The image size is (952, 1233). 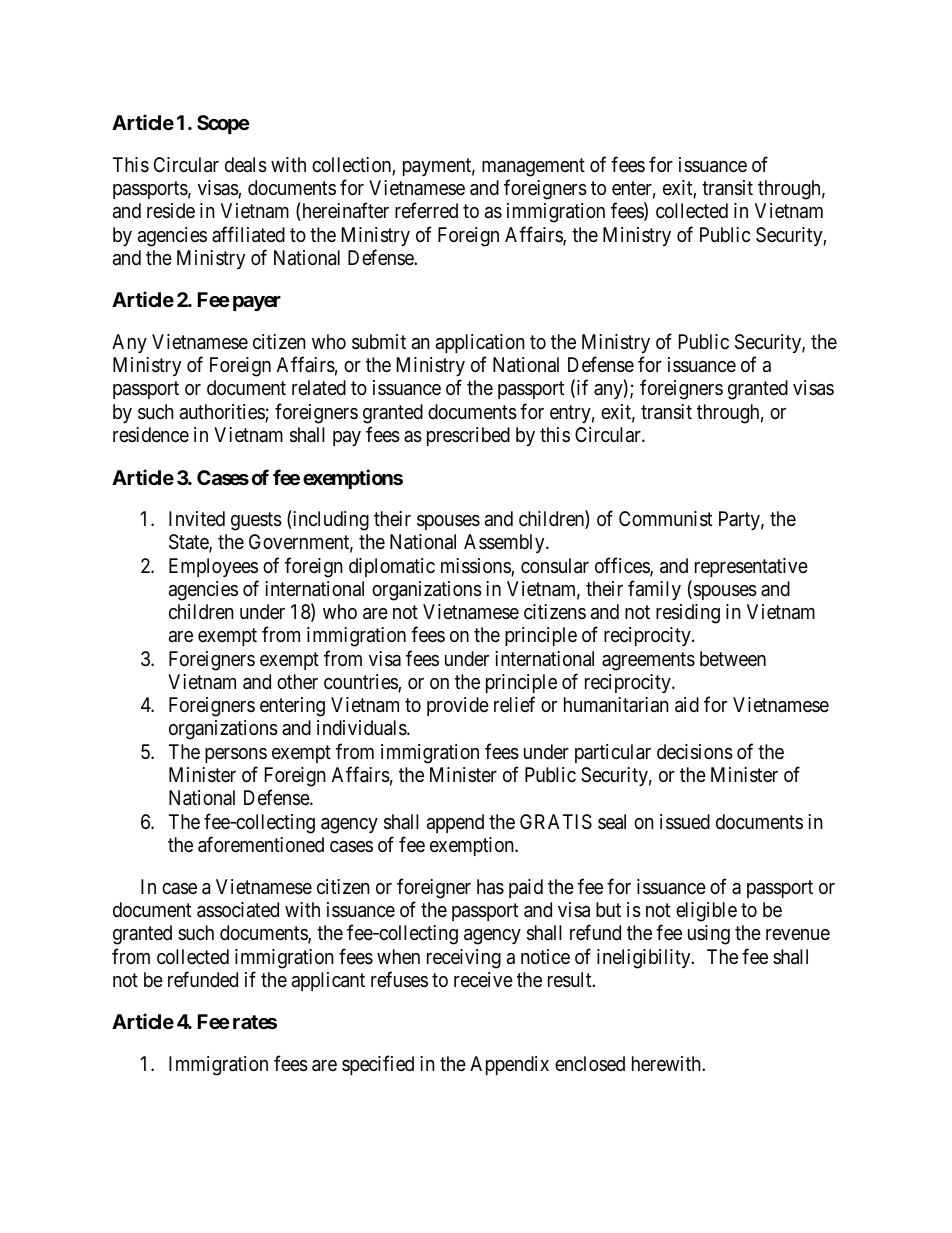 I want to click on management, so click(x=533, y=167).
